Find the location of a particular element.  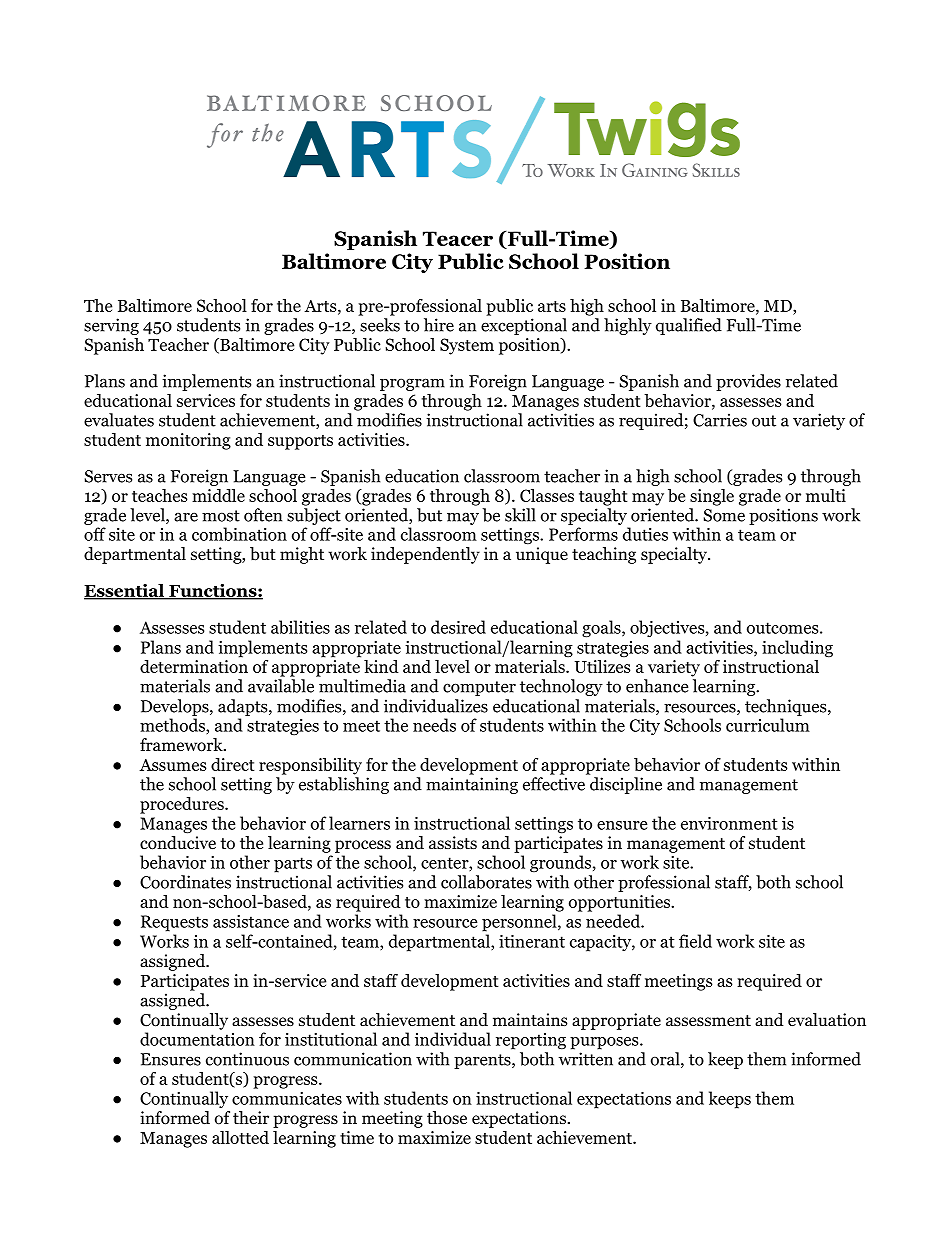

their is located at coordinates (251, 1118).
